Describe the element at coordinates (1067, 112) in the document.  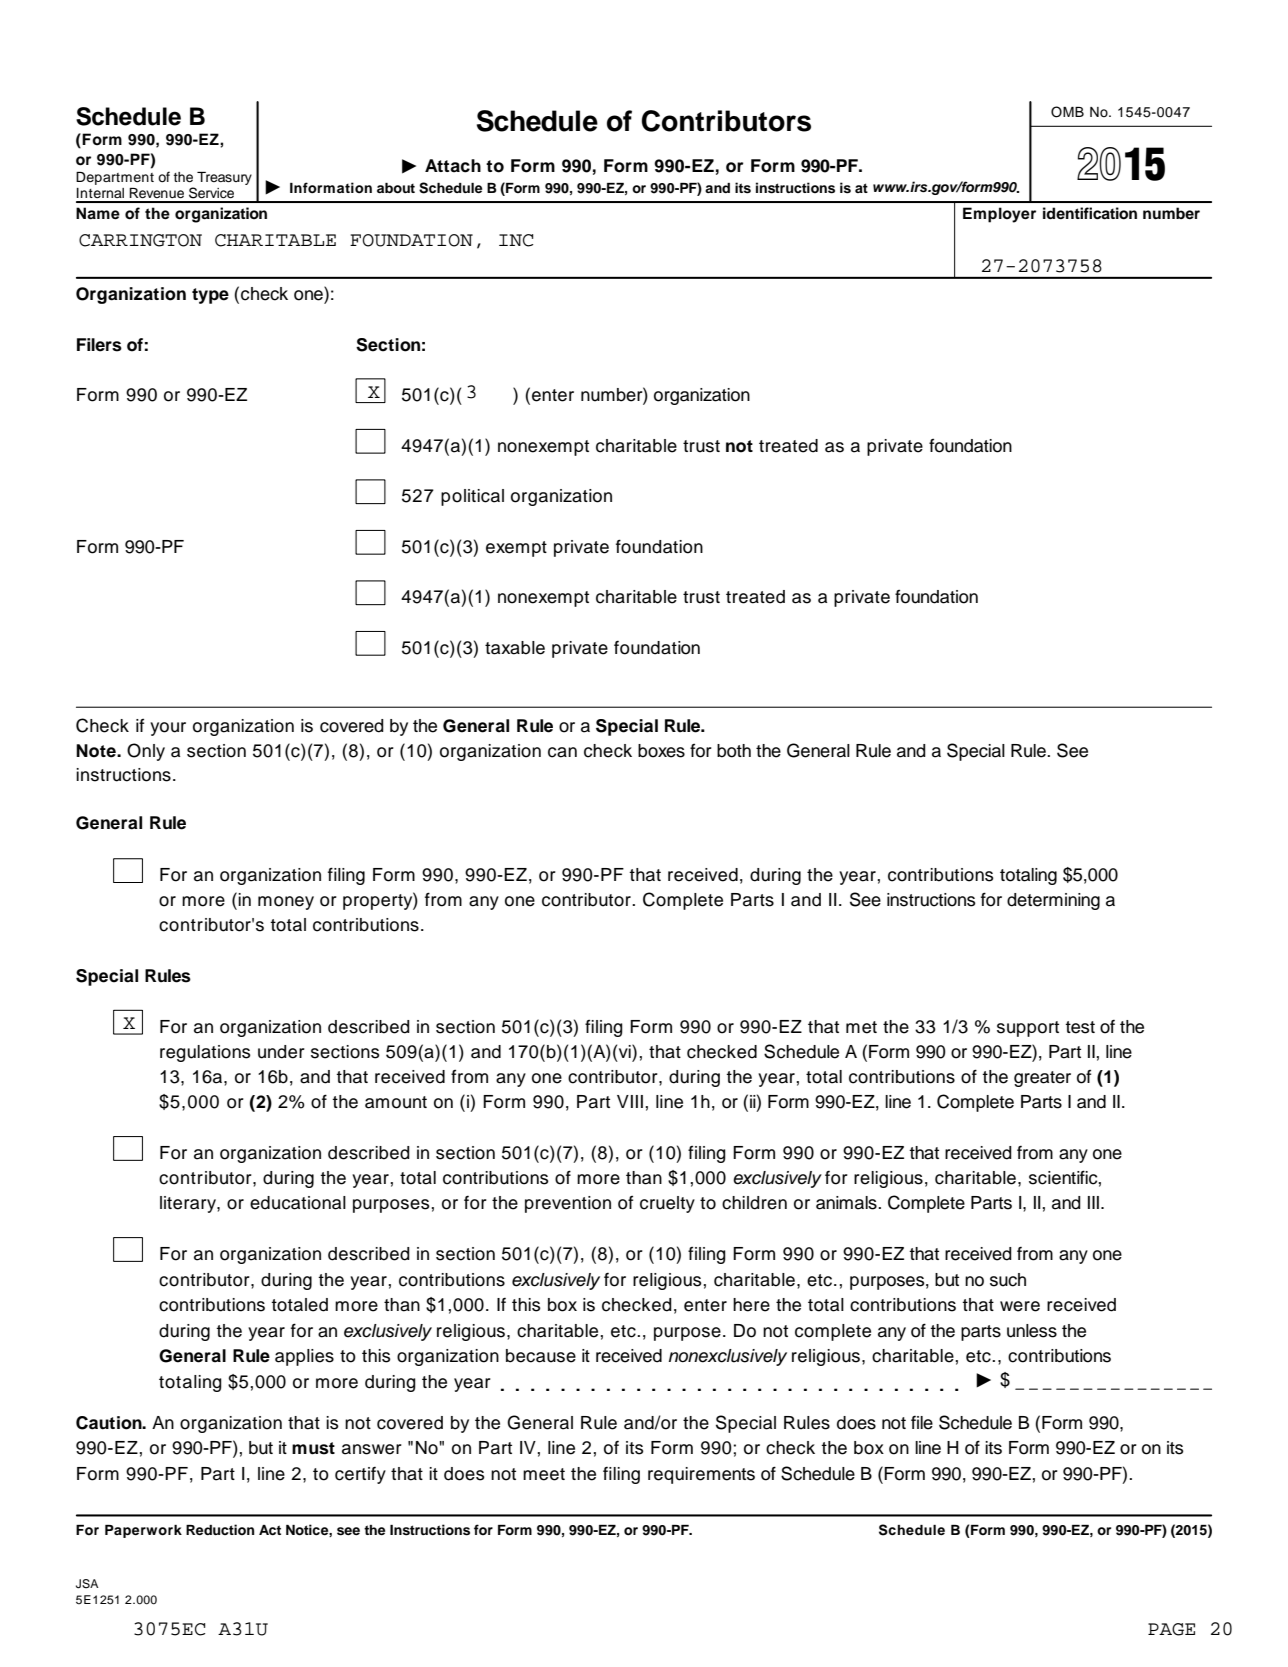
I see `OMB` at that location.
